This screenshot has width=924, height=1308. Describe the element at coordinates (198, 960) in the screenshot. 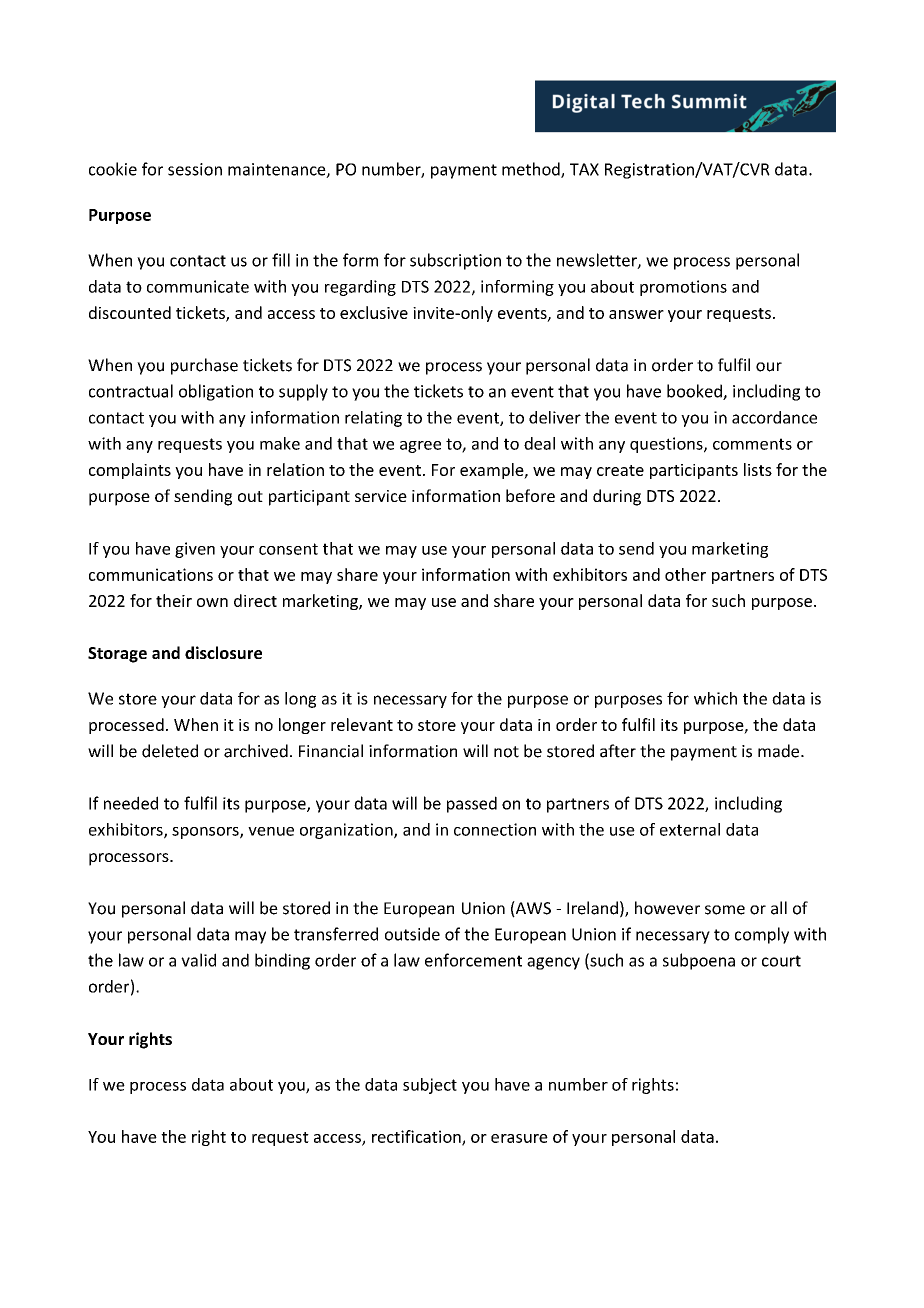

I see `valid` at that location.
